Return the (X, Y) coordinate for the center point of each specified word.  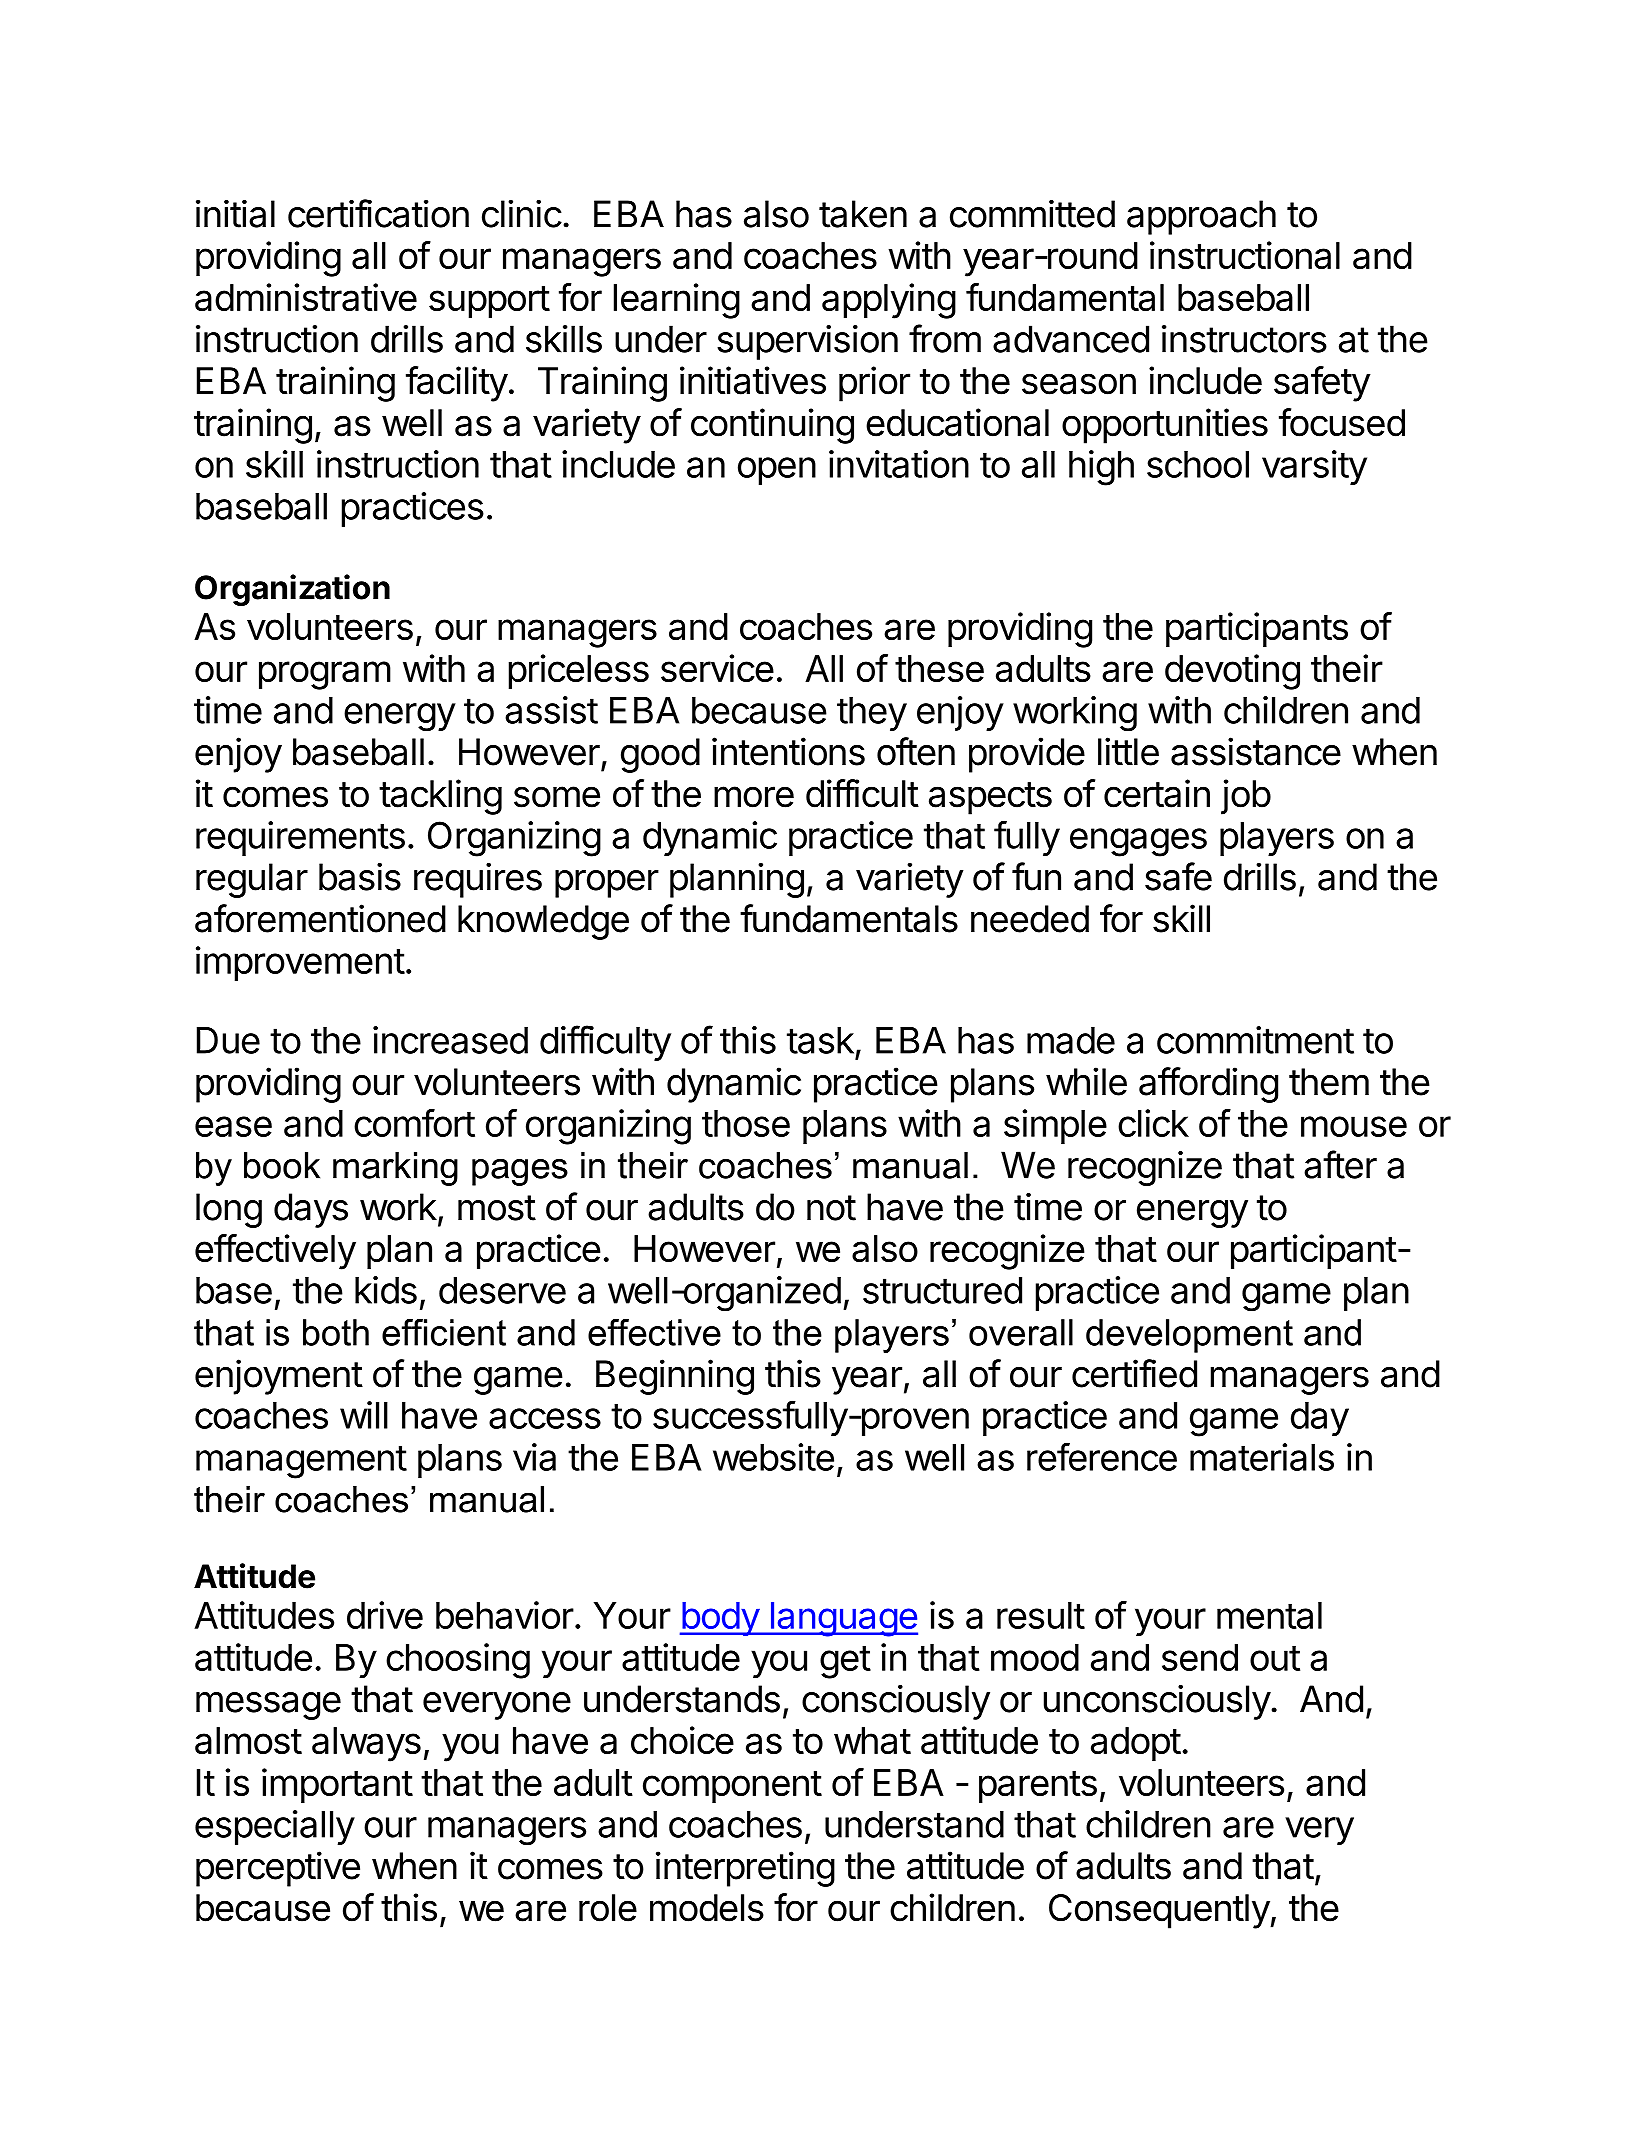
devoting (1232, 672)
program (325, 675)
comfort (414, 1123)
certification (378, 213)
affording (1208, 1085)
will (364, 1415)
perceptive (278, 1869)
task (820, 1040)
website (773, 1457)
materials (1262, 1457)
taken (863, 214)
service (717, 668)
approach (1201, 217)
